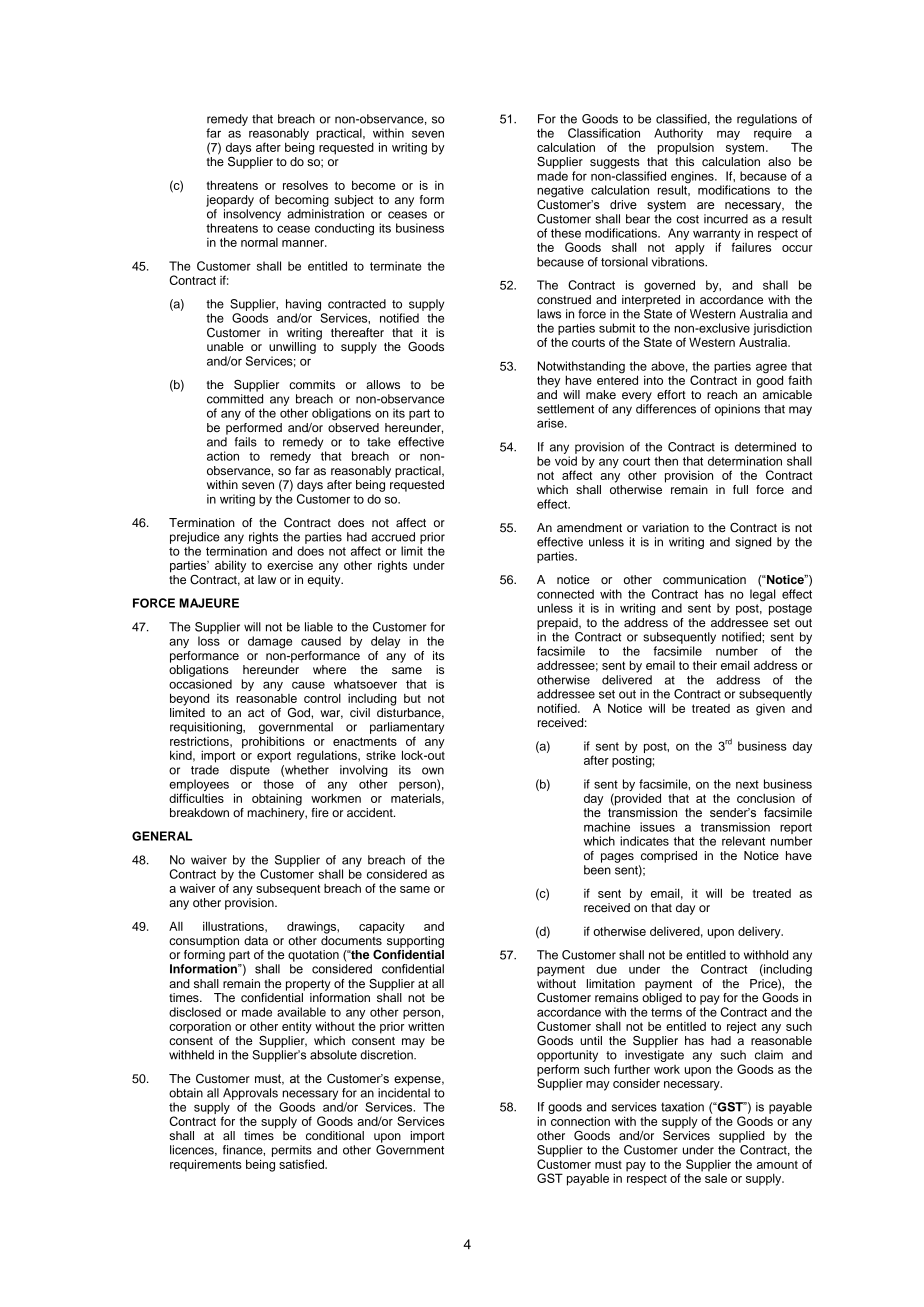  What do you see at coordinates (292, 1151) in the page?
I see `permits` at bounding box center [292, 1151].
